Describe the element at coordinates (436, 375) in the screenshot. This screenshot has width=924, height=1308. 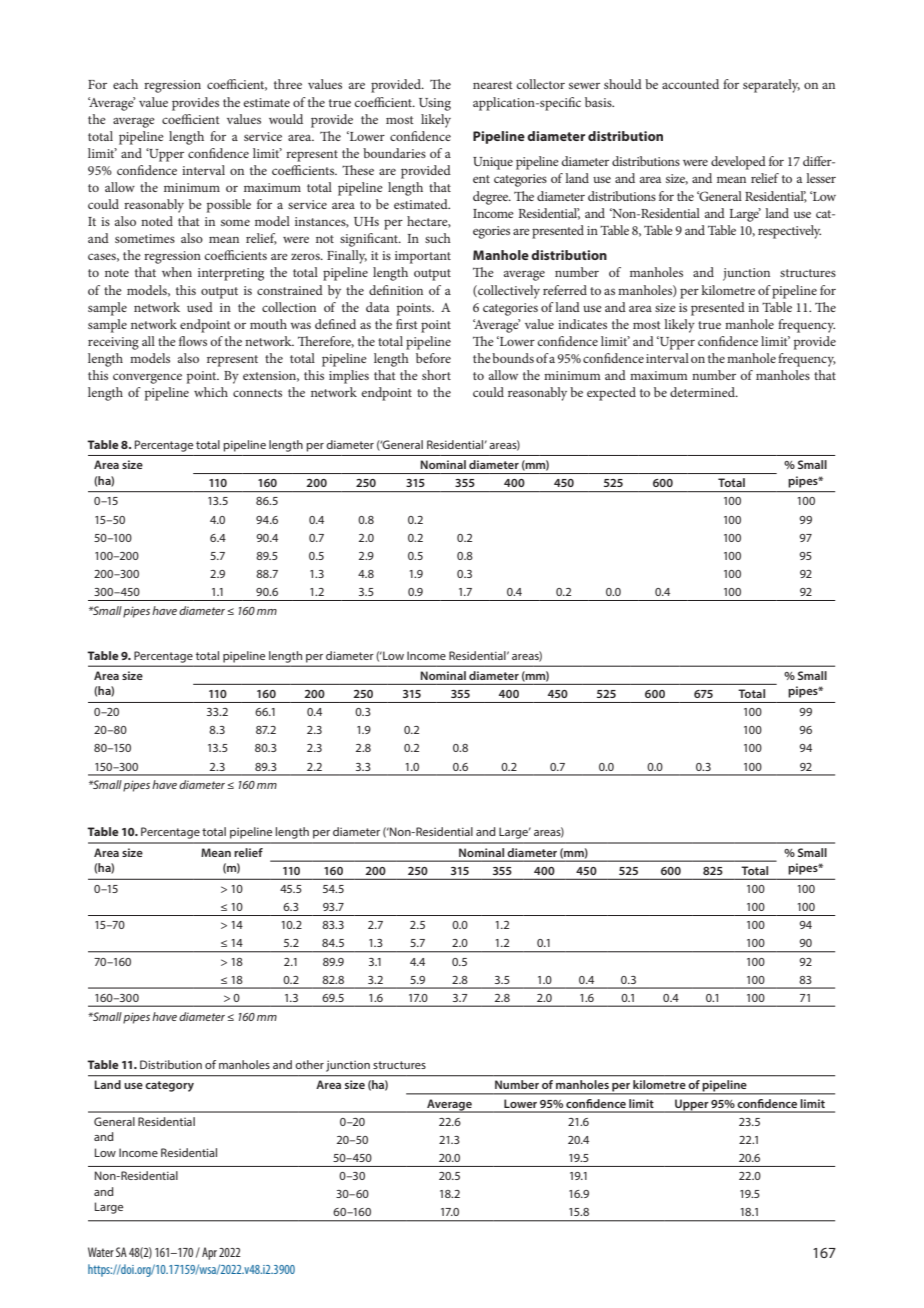
I see `short` at that location.
